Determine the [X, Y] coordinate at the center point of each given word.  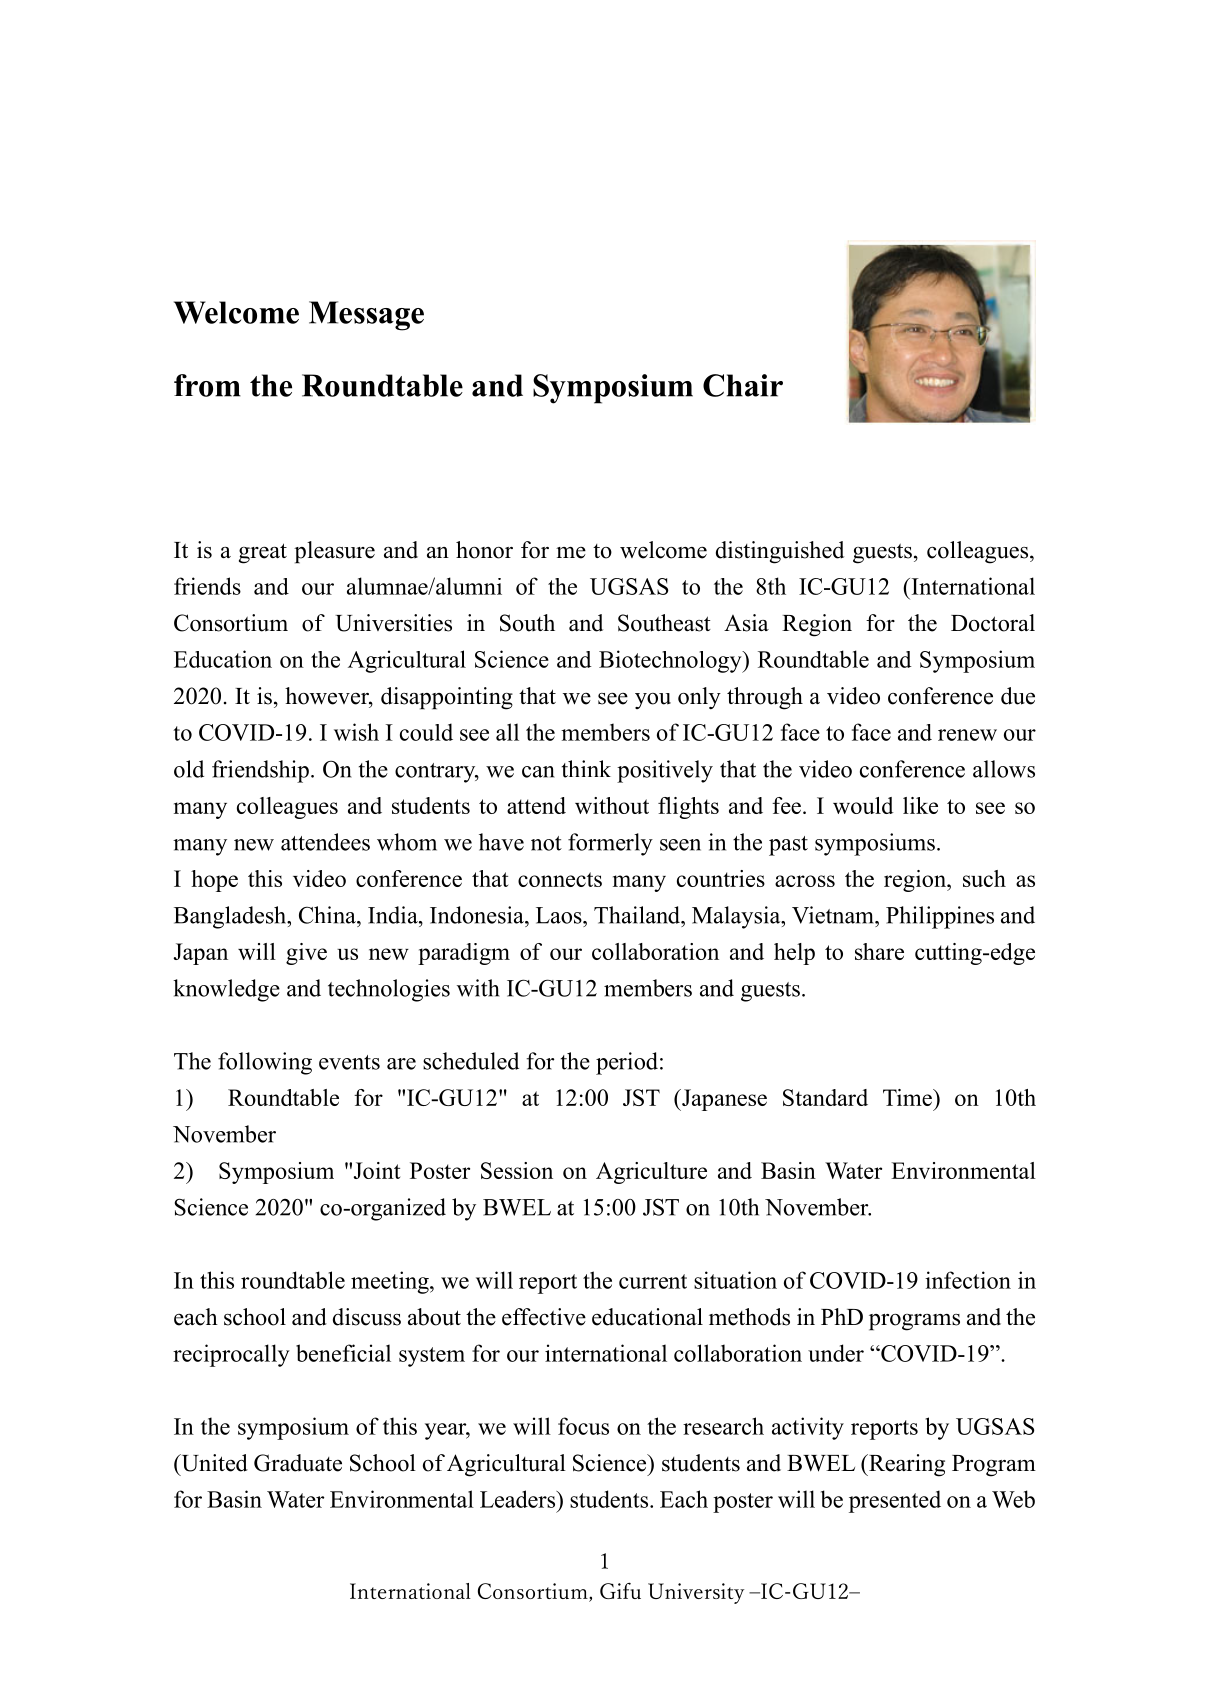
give [306, 954]
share [879, 951]
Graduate [298, 1463]
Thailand [638, 915]
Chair [743, 385]
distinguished [780, 552]
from [207, 385]
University [696, 1593]
